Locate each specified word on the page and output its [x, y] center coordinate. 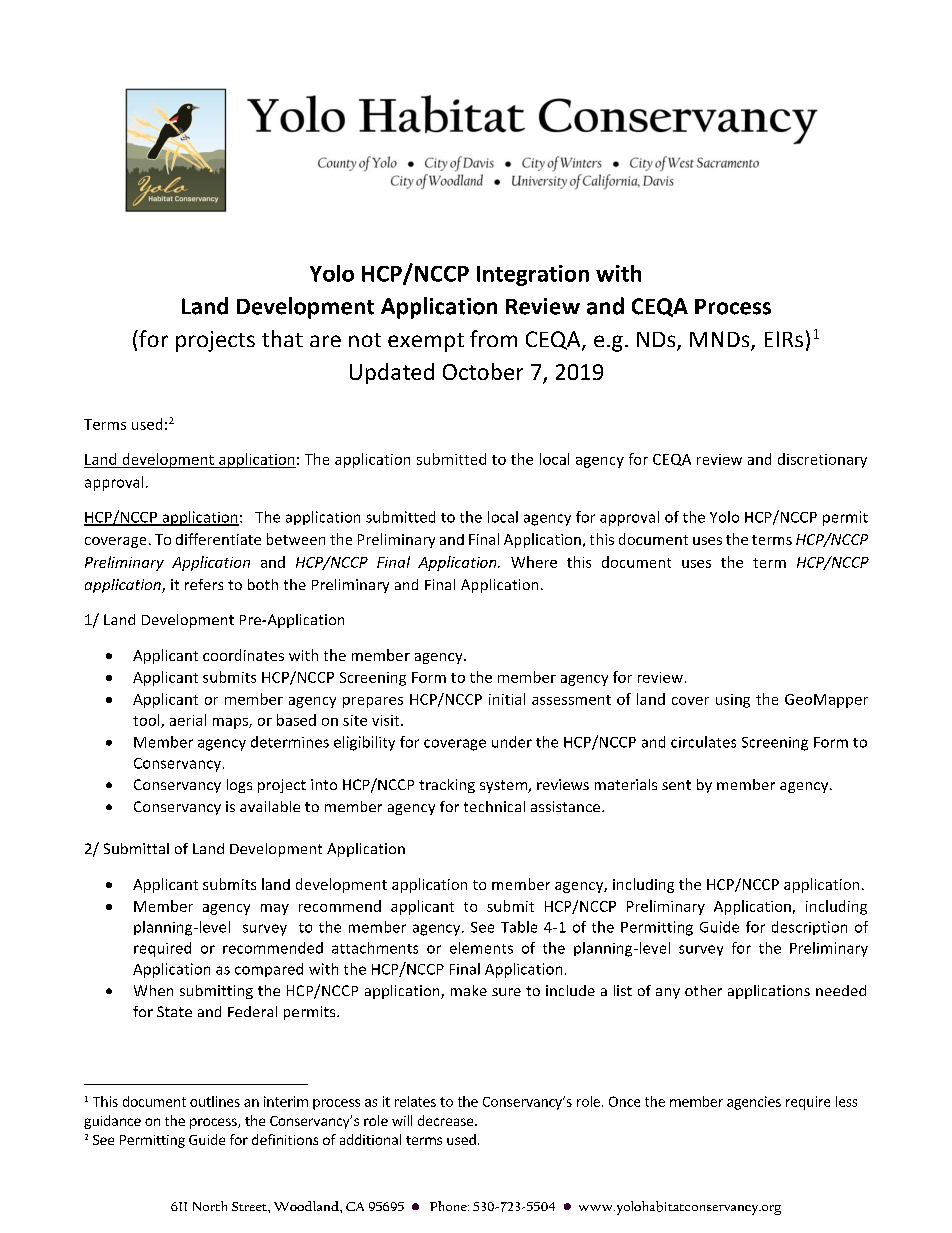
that [282, 338]
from [493, 338]
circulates [703, 742]
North [210, 1206]
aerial [188, 720]
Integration [533, 275]
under [512, 742]
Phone [449, 1206]
